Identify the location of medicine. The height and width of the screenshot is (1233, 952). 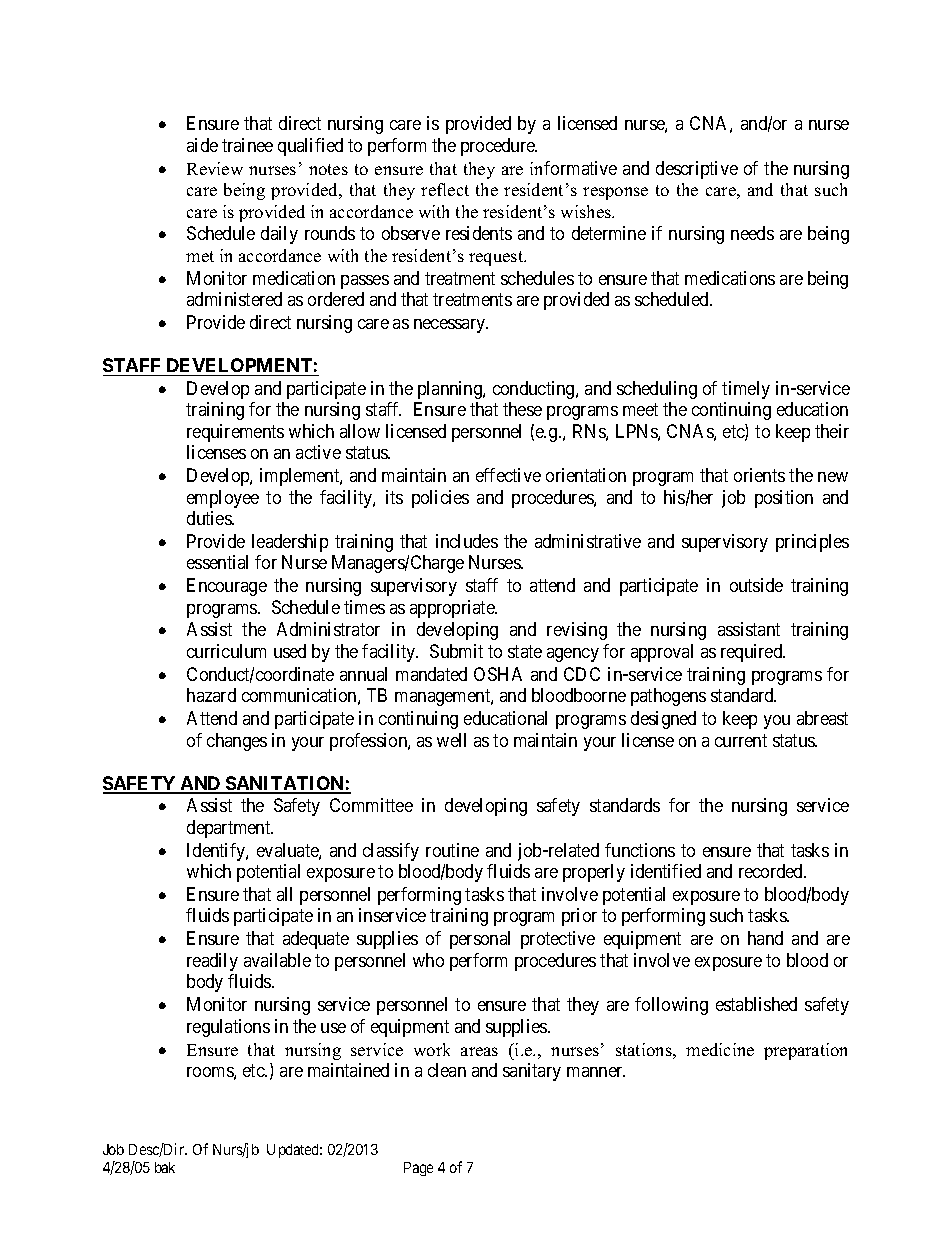
(720, 1049).
